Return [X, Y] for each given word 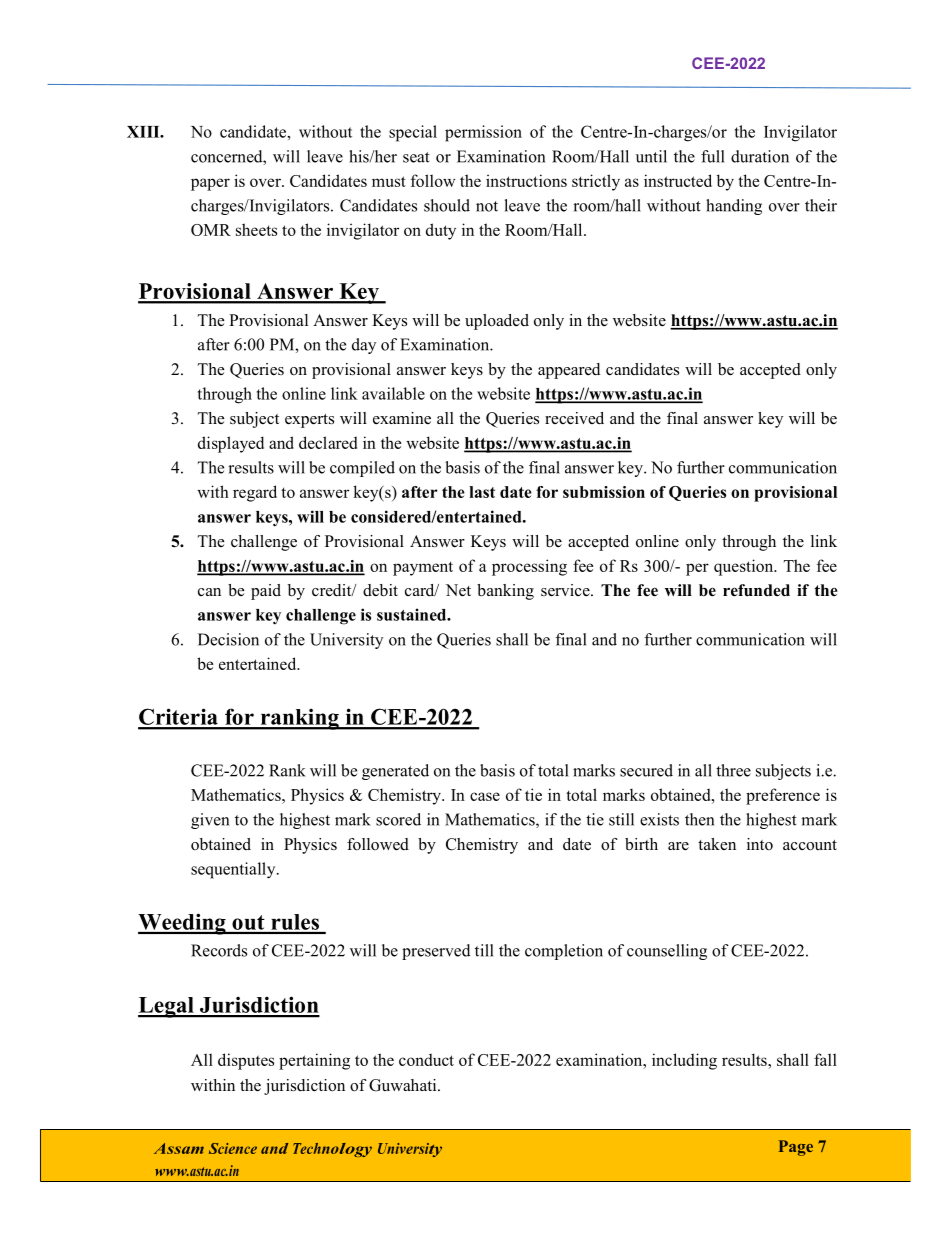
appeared [569, 371]
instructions [526, 180]
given [210, 821]
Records [219, 950]
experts [309, 421]
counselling [667, 952]
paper [210, 184]
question [745, 567]
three [733, 770]
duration [760, 156]
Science [233, 1148]
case [485, 796]
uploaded [497, 322]
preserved [436, 952]
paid [266, 592]
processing [529, 567]
